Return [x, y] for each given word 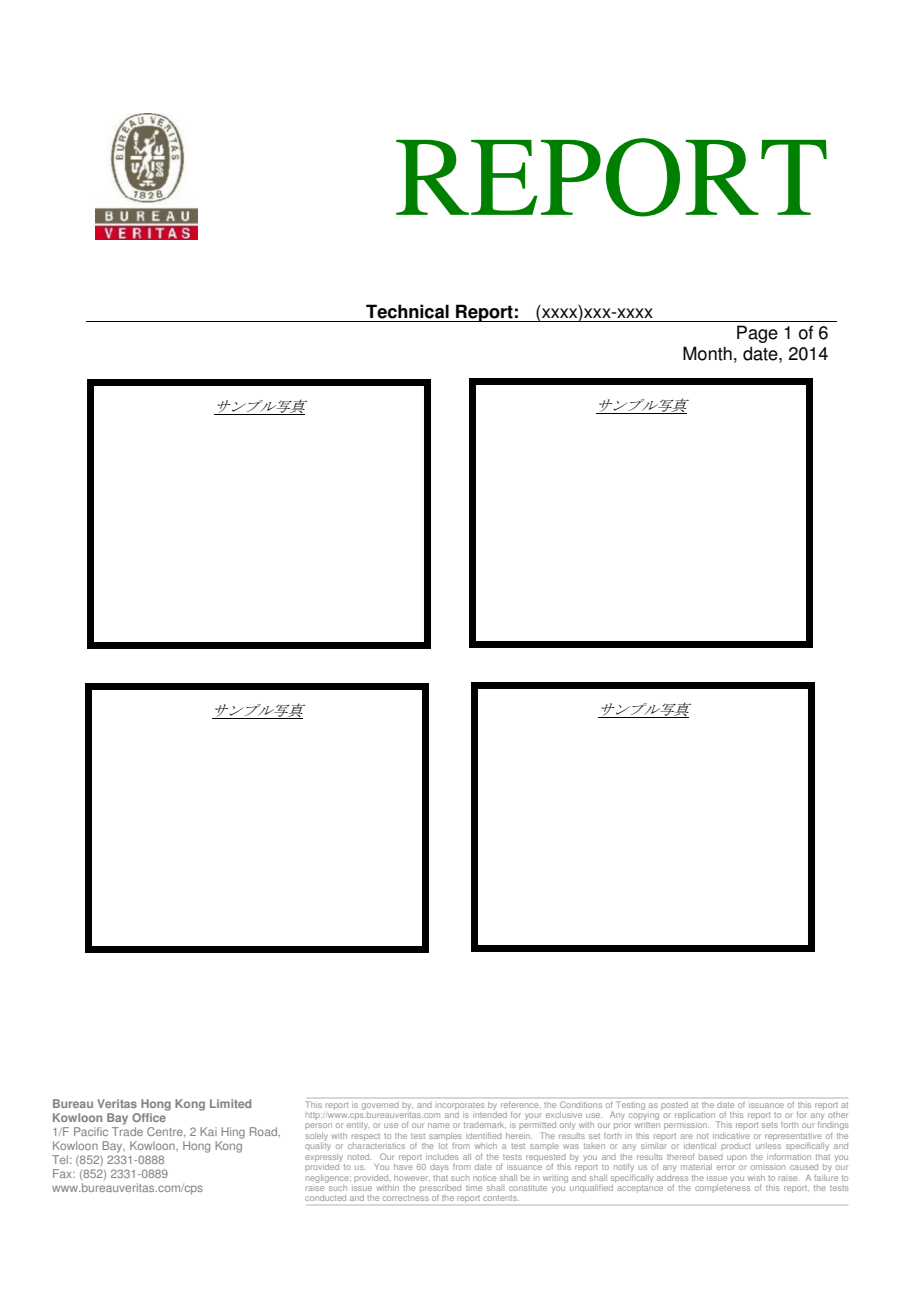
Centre [166, 1132]
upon [736, 1158]
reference [520, 1105]
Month [707, 353]
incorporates [461, 1106]
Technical [407, 311]
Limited [230, 1103]
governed [380, 1106]
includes [442, 1157]
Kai [208, 1131]
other [838, 1115]
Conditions [581, 1104]
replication [696, 1117]
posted [674, 1106]
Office [149, 1117]
